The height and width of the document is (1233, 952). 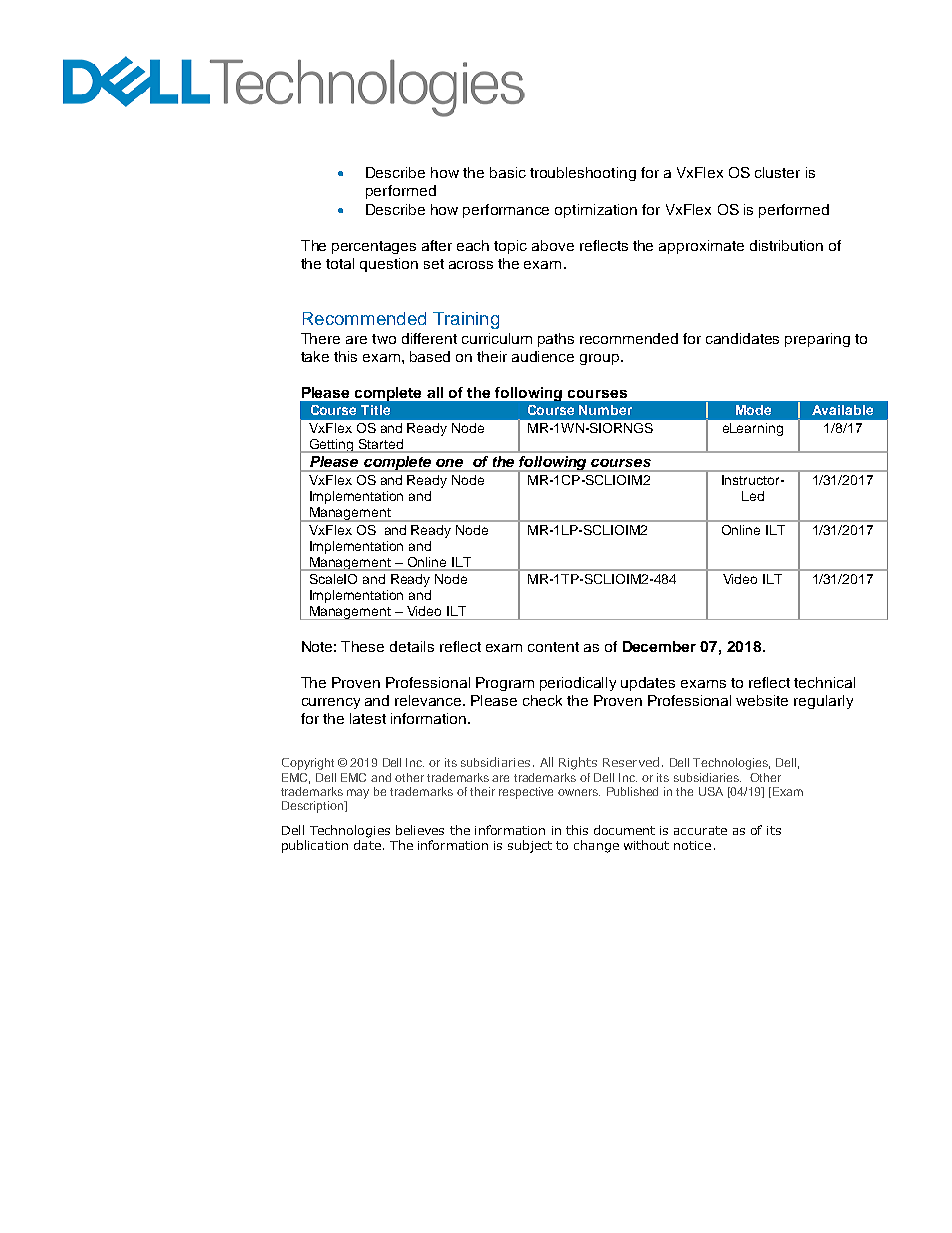 I want to click on percentages, so click(x=374, y=247).
